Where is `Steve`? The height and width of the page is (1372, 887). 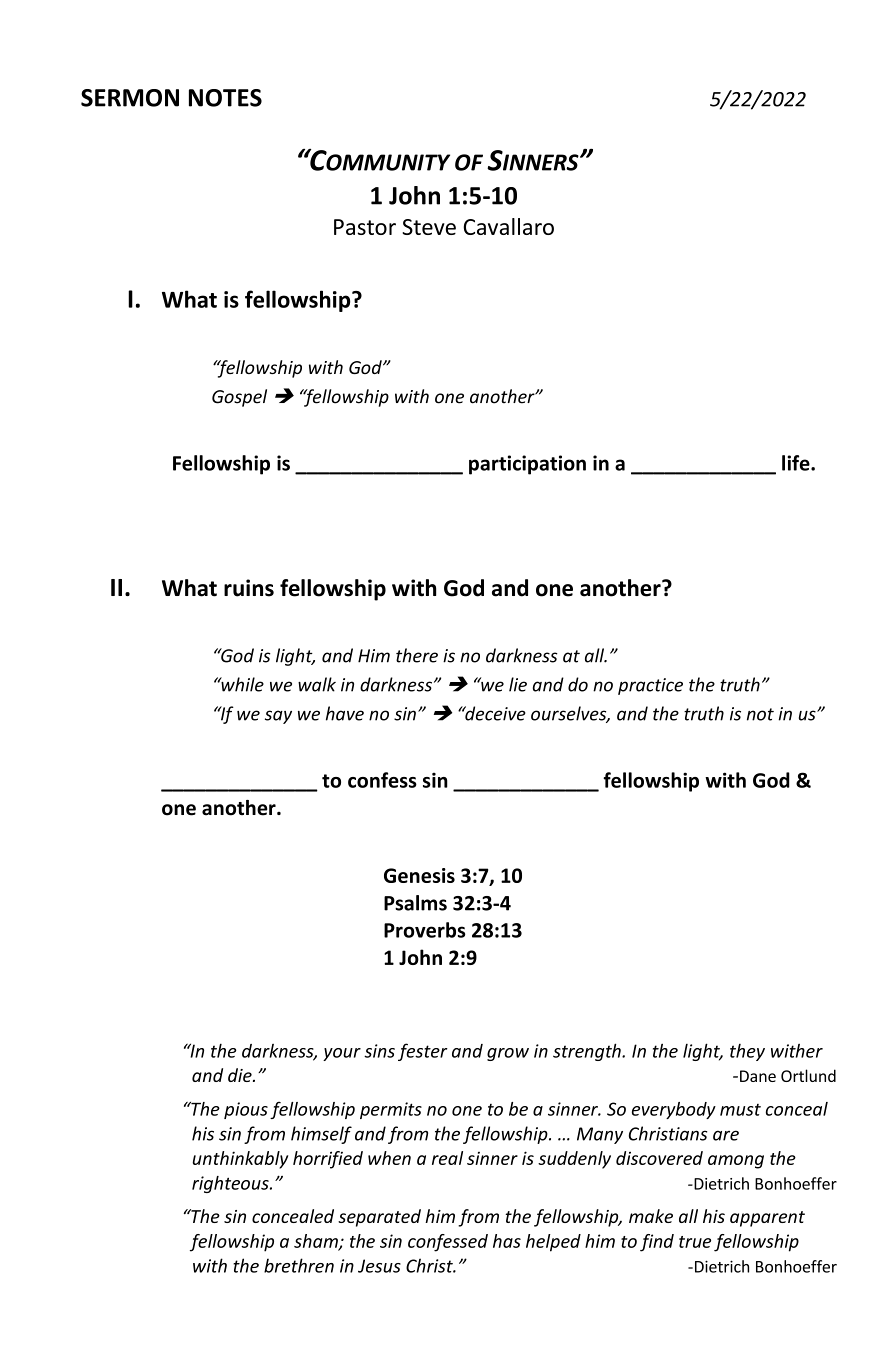 Steve is located at coordinates (429, 227).
